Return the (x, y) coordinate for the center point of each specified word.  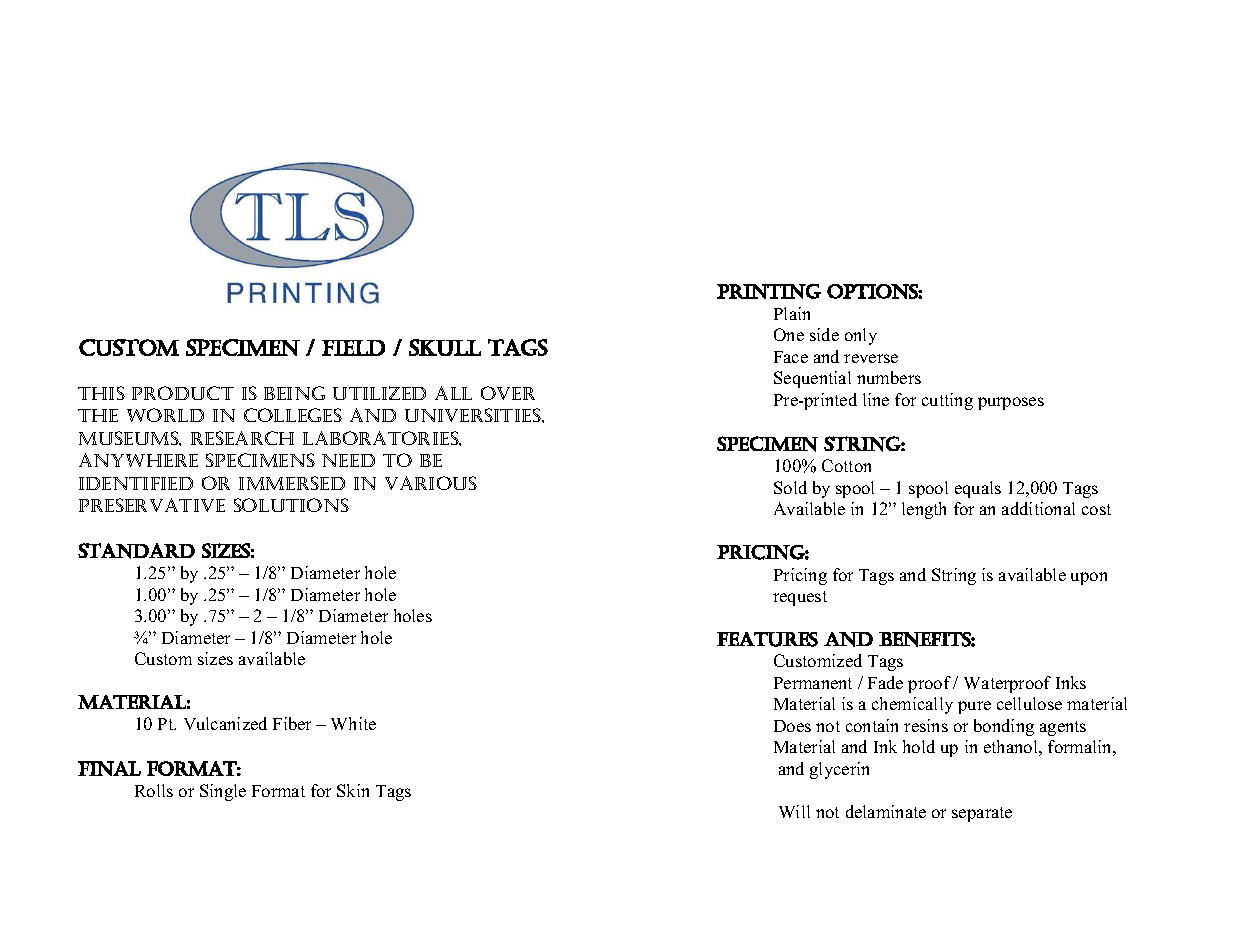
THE (98, 415)
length (924, 510)
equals (978, 489)
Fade (885, 682)
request (800, 598)
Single (223, 792)
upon (1089, 578)
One (789, 334)
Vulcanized (225, 723)
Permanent (813, 683)
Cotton (846, 465)
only (861, 336)
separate (982, 814)
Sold (790, 487)
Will (794, 811)
